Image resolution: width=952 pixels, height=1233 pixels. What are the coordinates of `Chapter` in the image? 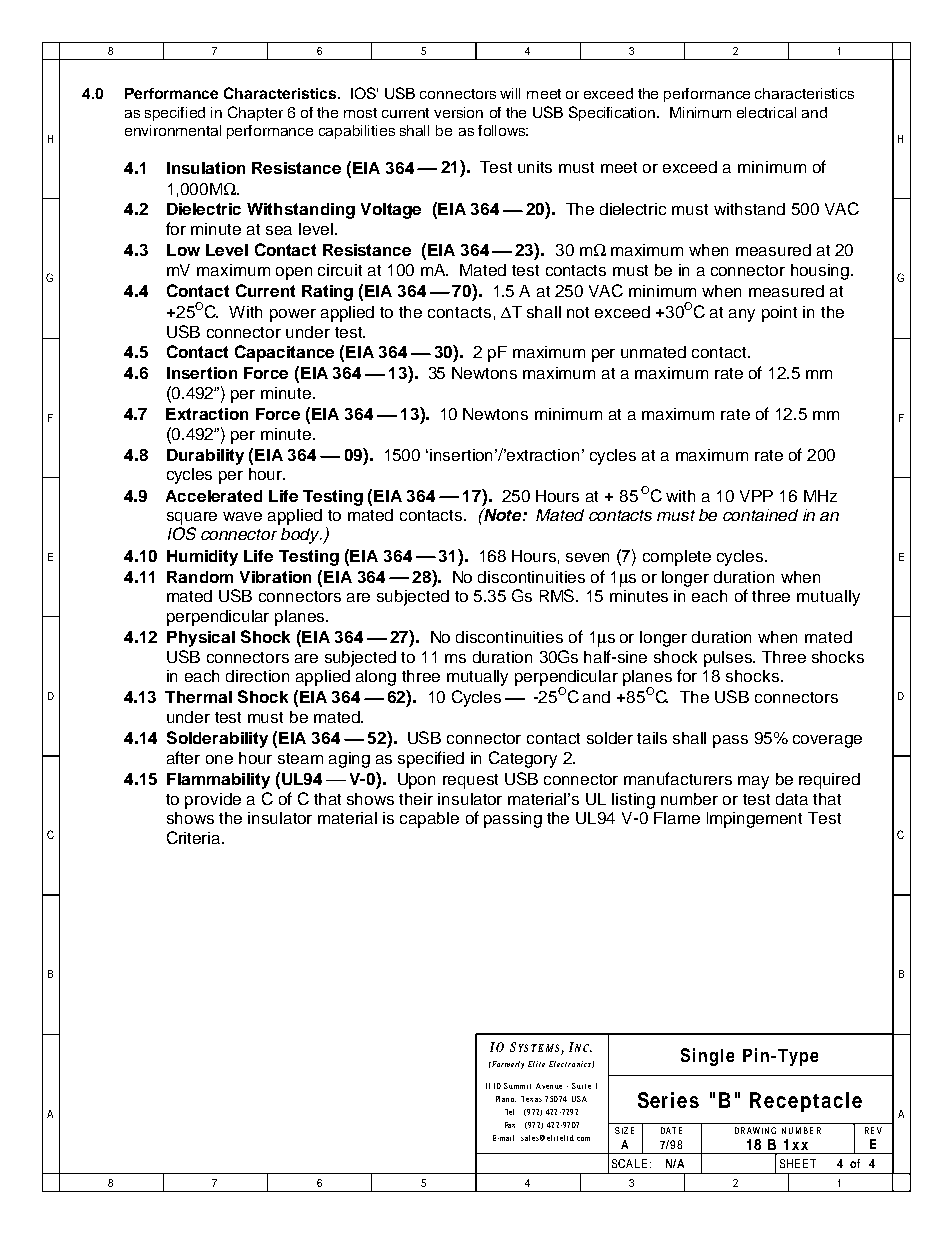 It's located at (255, 113).
